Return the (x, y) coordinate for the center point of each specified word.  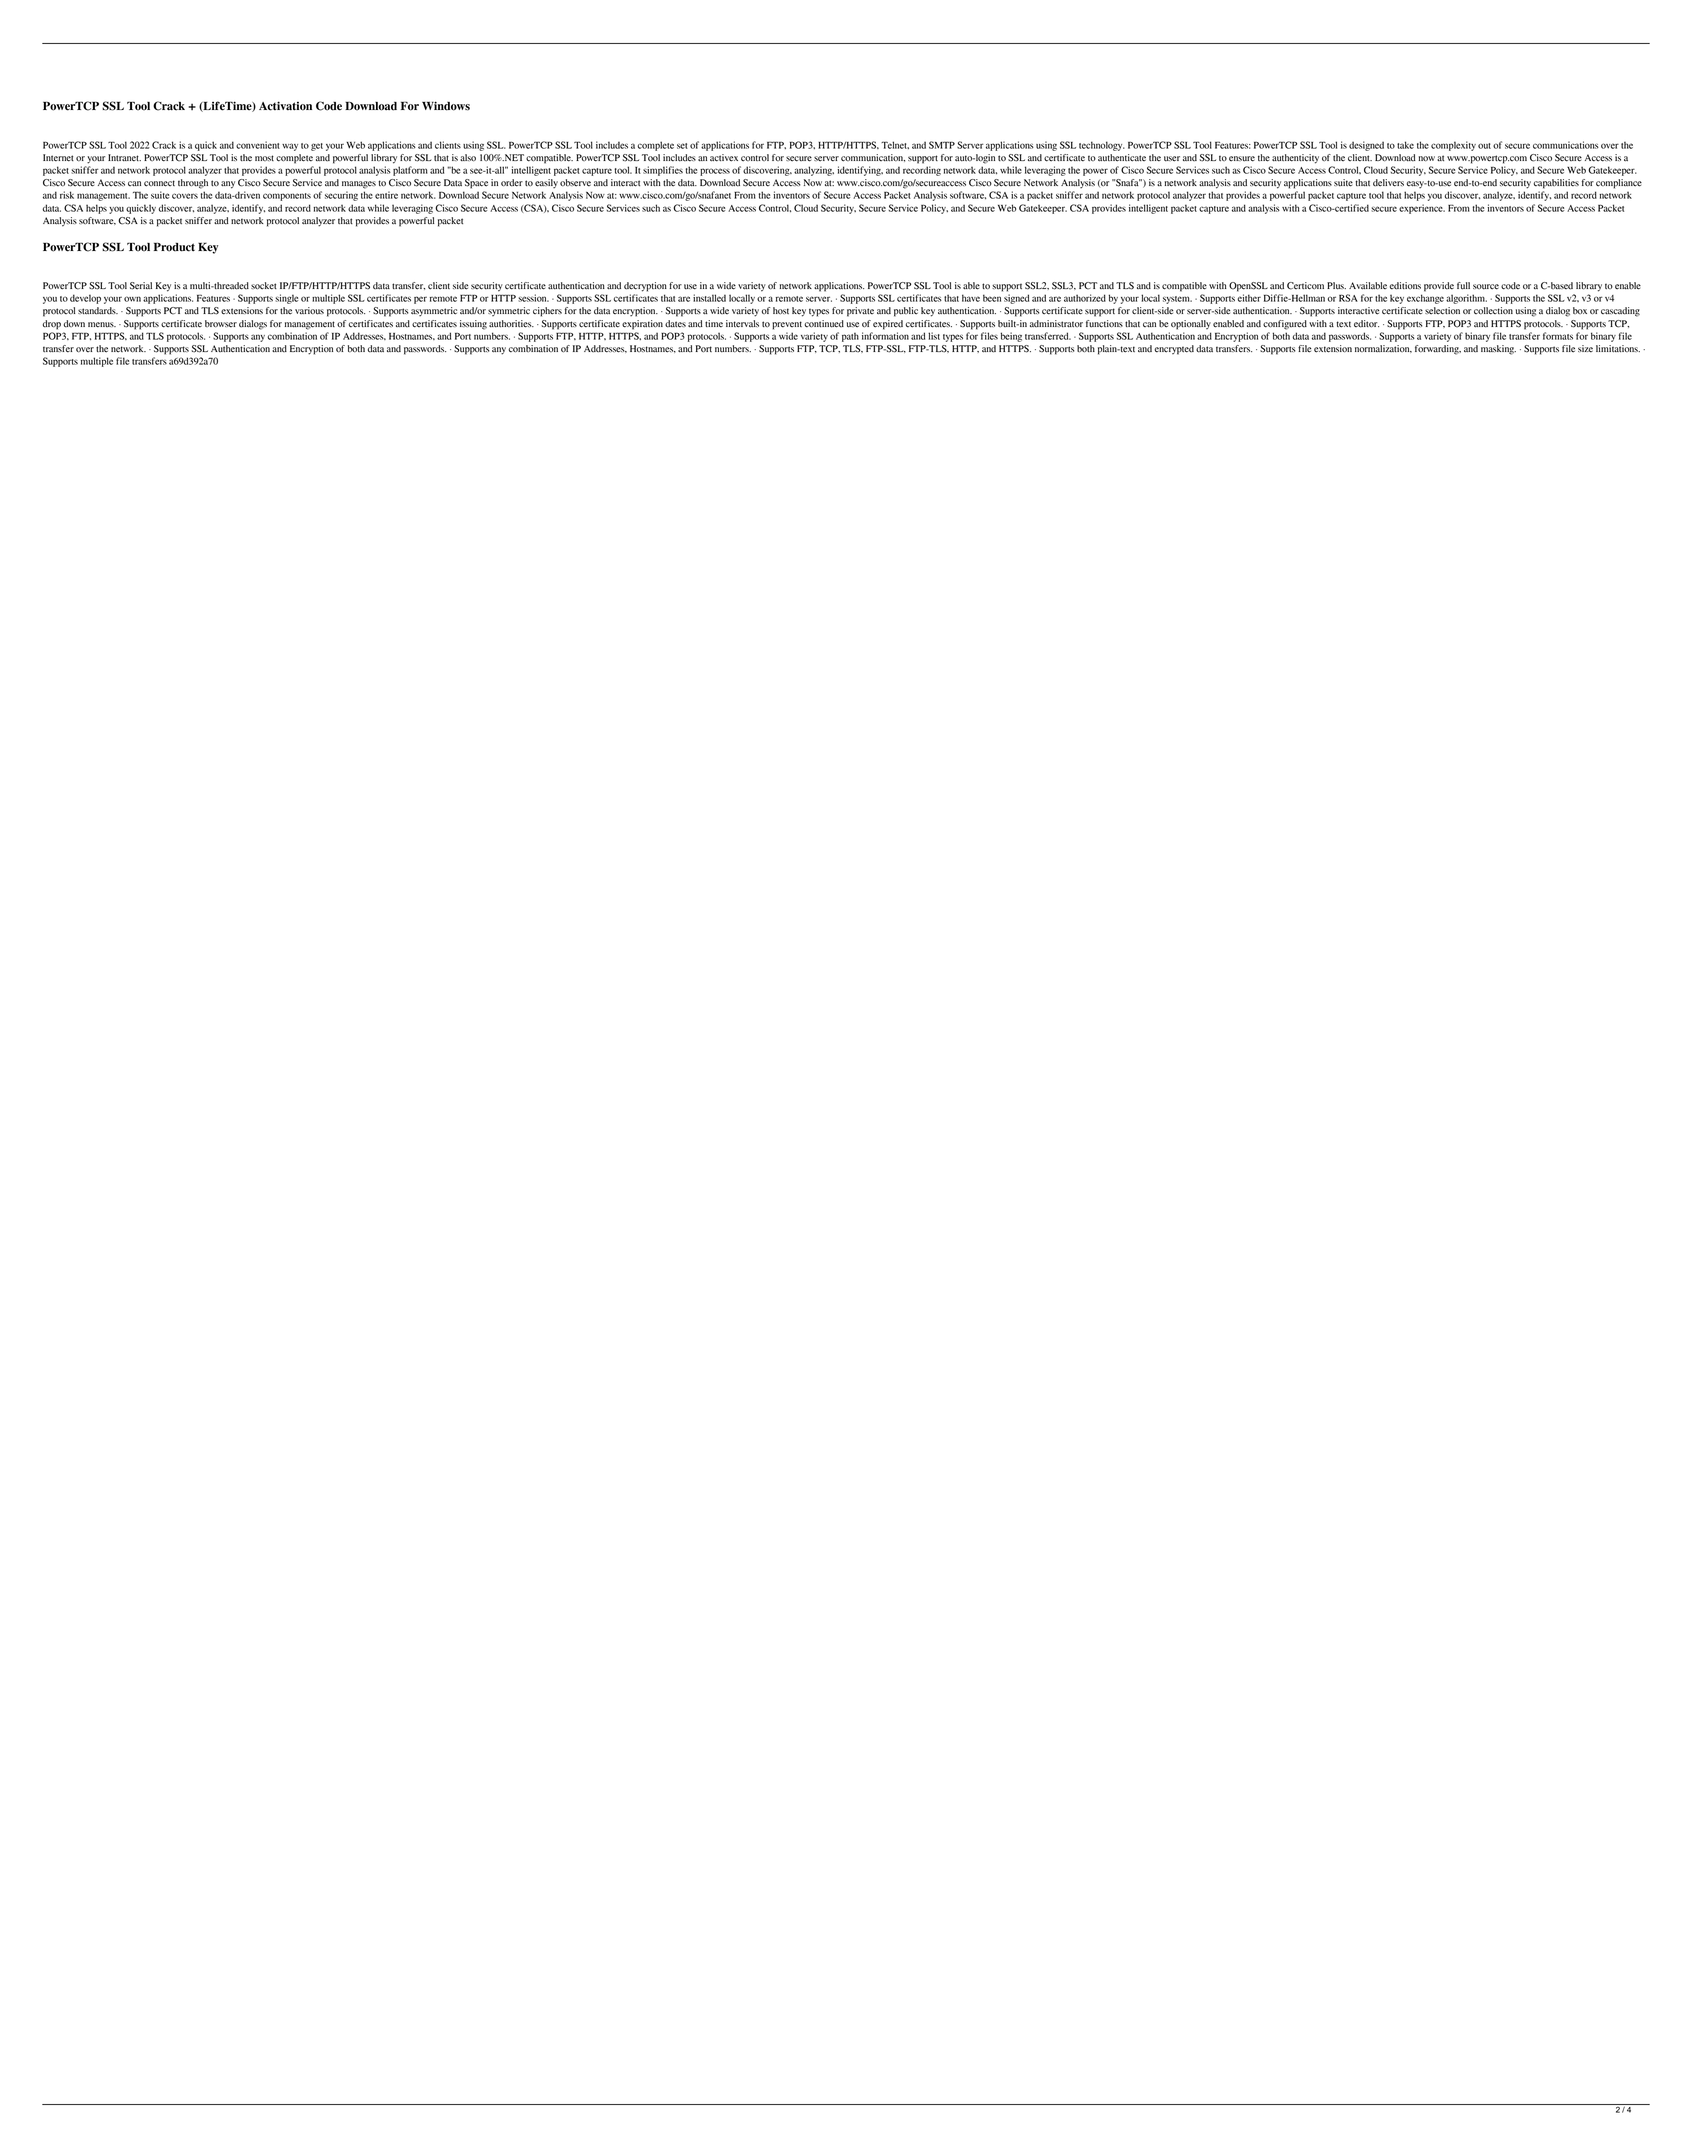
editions (1405, 286)
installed (709, 298)
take (1405, 145)
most (264, 158)
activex (724, 158)
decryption (645, 287)
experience (1422, 209)
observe (575, 183)
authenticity (1295, 159)
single (286, 299)
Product (174, 247)
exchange (1425, 299)
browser (221, 324)
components (287, 197)
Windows (446, 106)
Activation (285, 106)
